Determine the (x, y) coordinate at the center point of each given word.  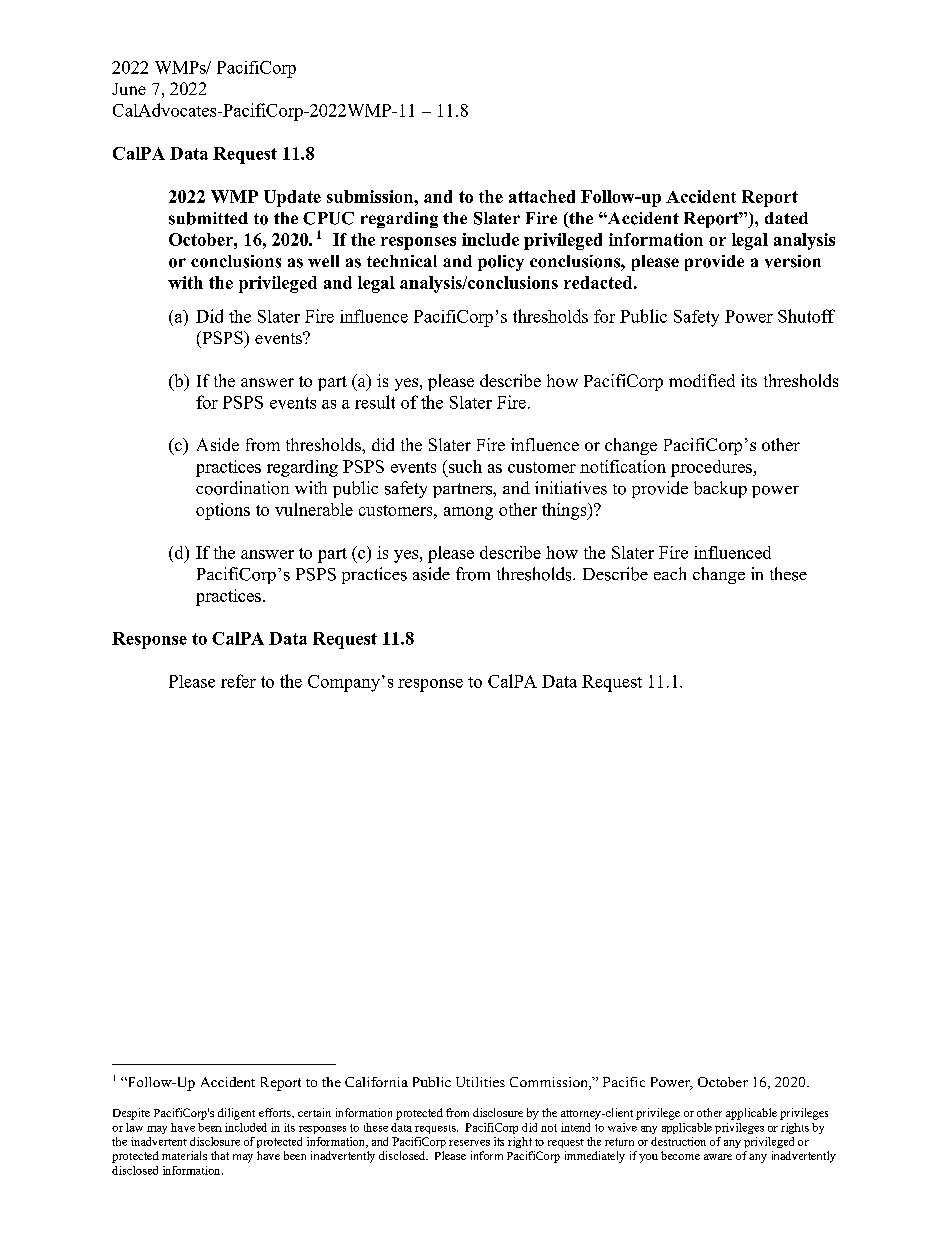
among (468, 513)
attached (542, 196)
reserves (469, 1143)
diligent (236, 1114)
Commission (550, 1083)
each (670, 573)
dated (786, 218)
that (220, 1155)
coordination (242, 488)
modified (702, 380)
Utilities (480, 1082)
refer (238, 681)
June (129, 89)
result (375, 402)
